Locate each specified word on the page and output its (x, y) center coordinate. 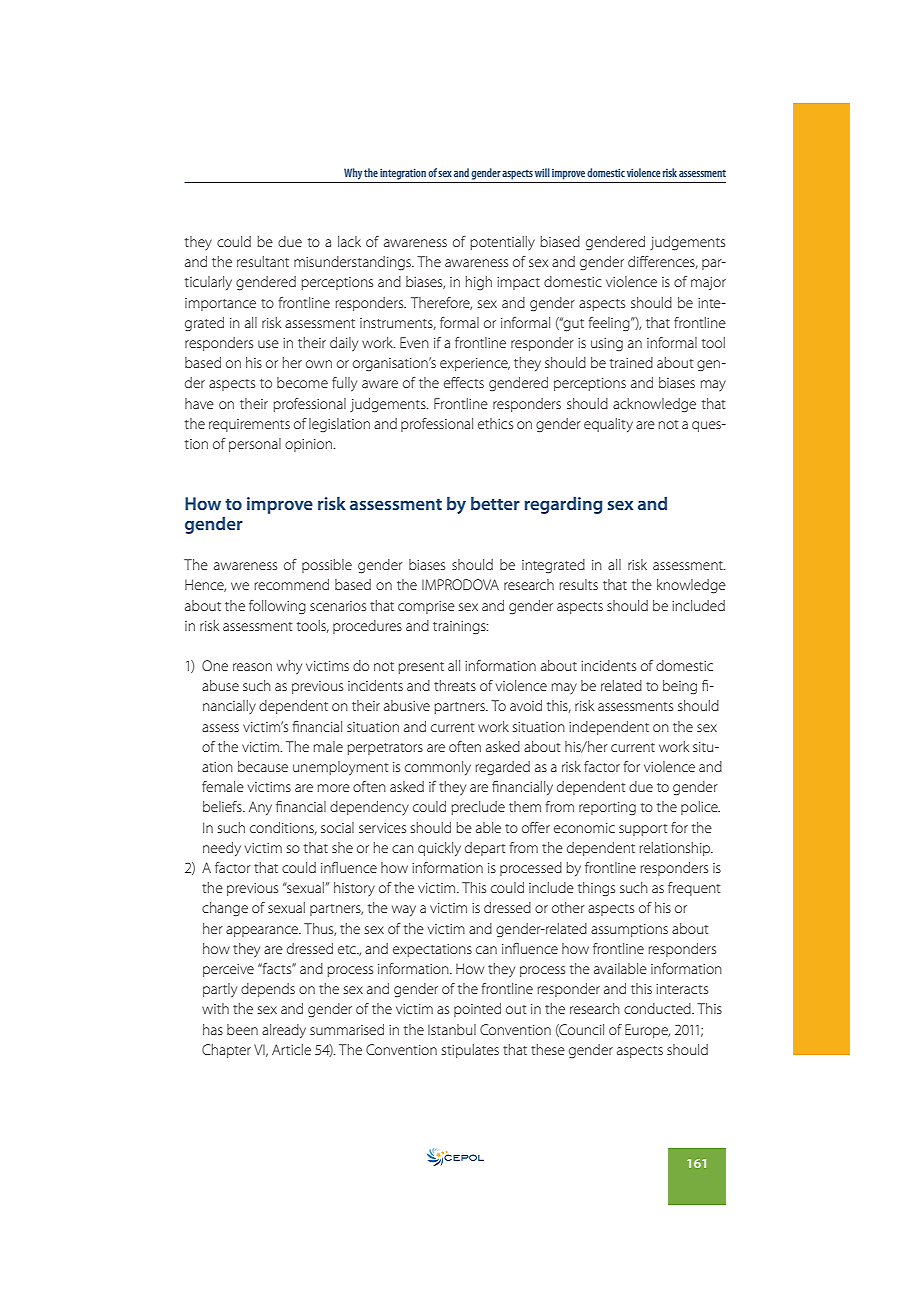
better (495, 503)
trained (631, 362)
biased (560, 241)
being (680, 687)
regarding (564, 505)
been (242, 1029)
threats (455, 685)
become (302, 382)
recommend (291, 584)
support (643, 830)
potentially (502, 243)
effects (464, 382)
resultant (263, 261)
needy (222, 849)
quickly (439, 849)
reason (252, 667)
